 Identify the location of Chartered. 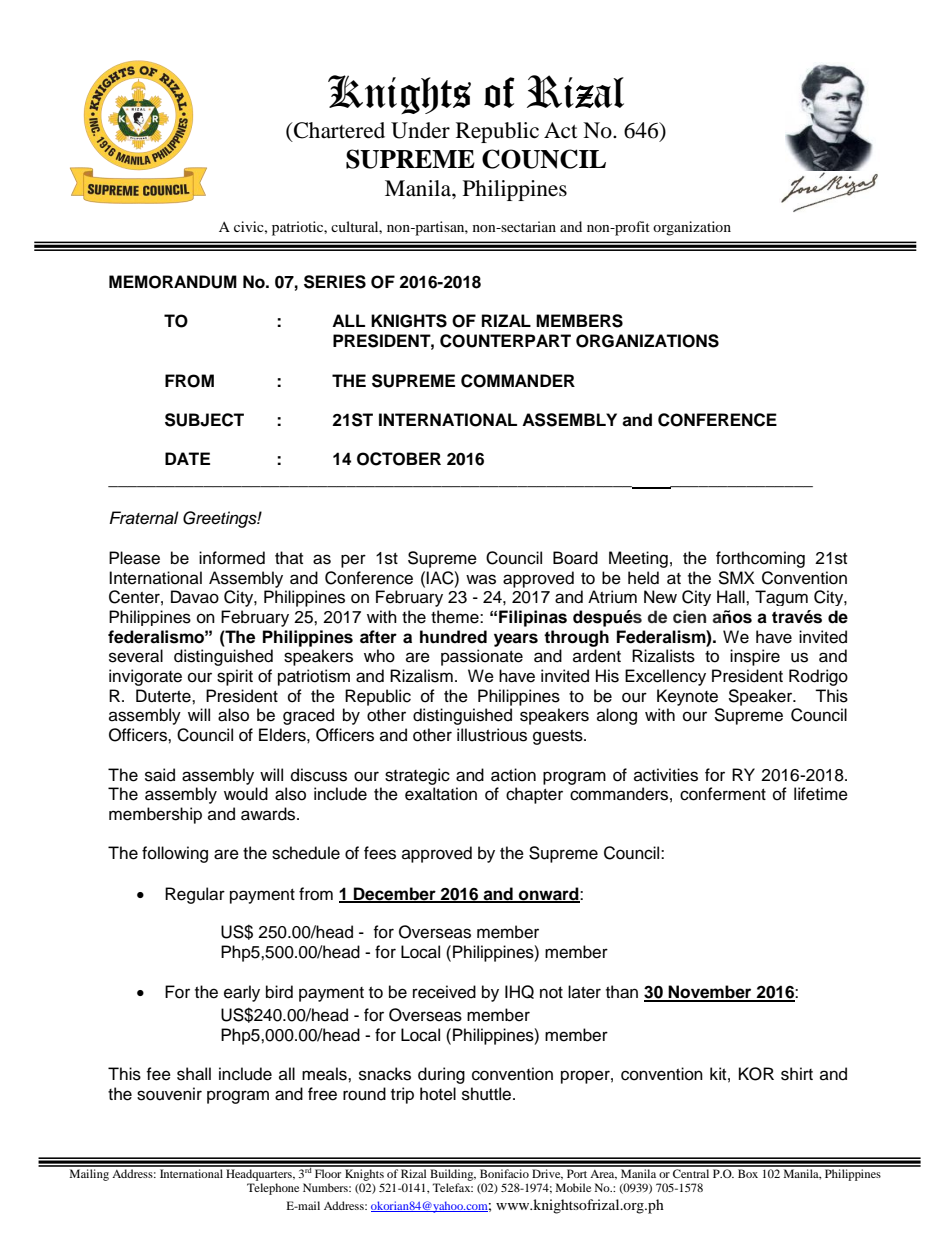
(338, 130).
